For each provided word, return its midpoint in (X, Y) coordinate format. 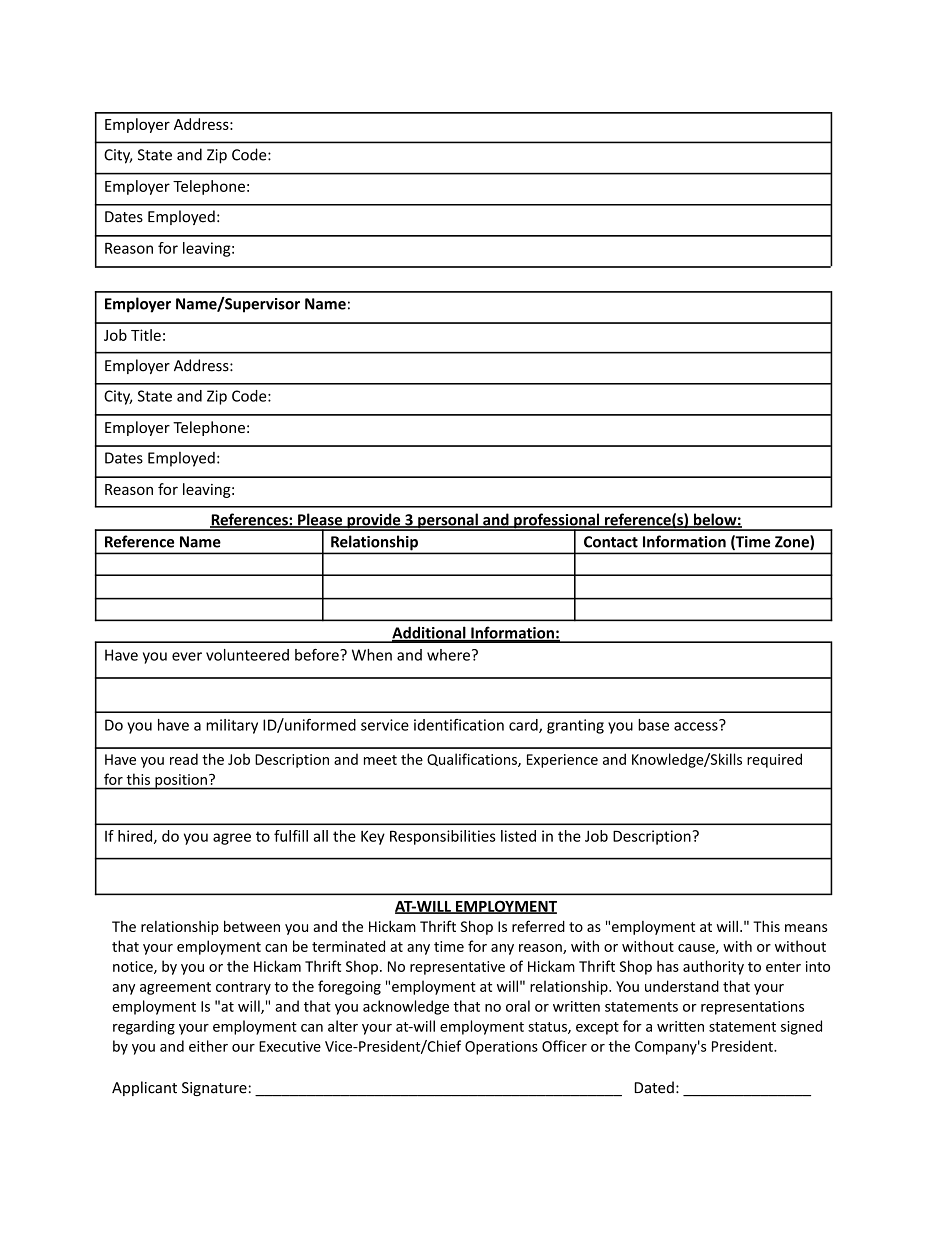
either (208, 1046)
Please (320, 520)
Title (146, 335)
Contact (611, 542)
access (697, 725)
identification (459, 725)
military (232, 726)
